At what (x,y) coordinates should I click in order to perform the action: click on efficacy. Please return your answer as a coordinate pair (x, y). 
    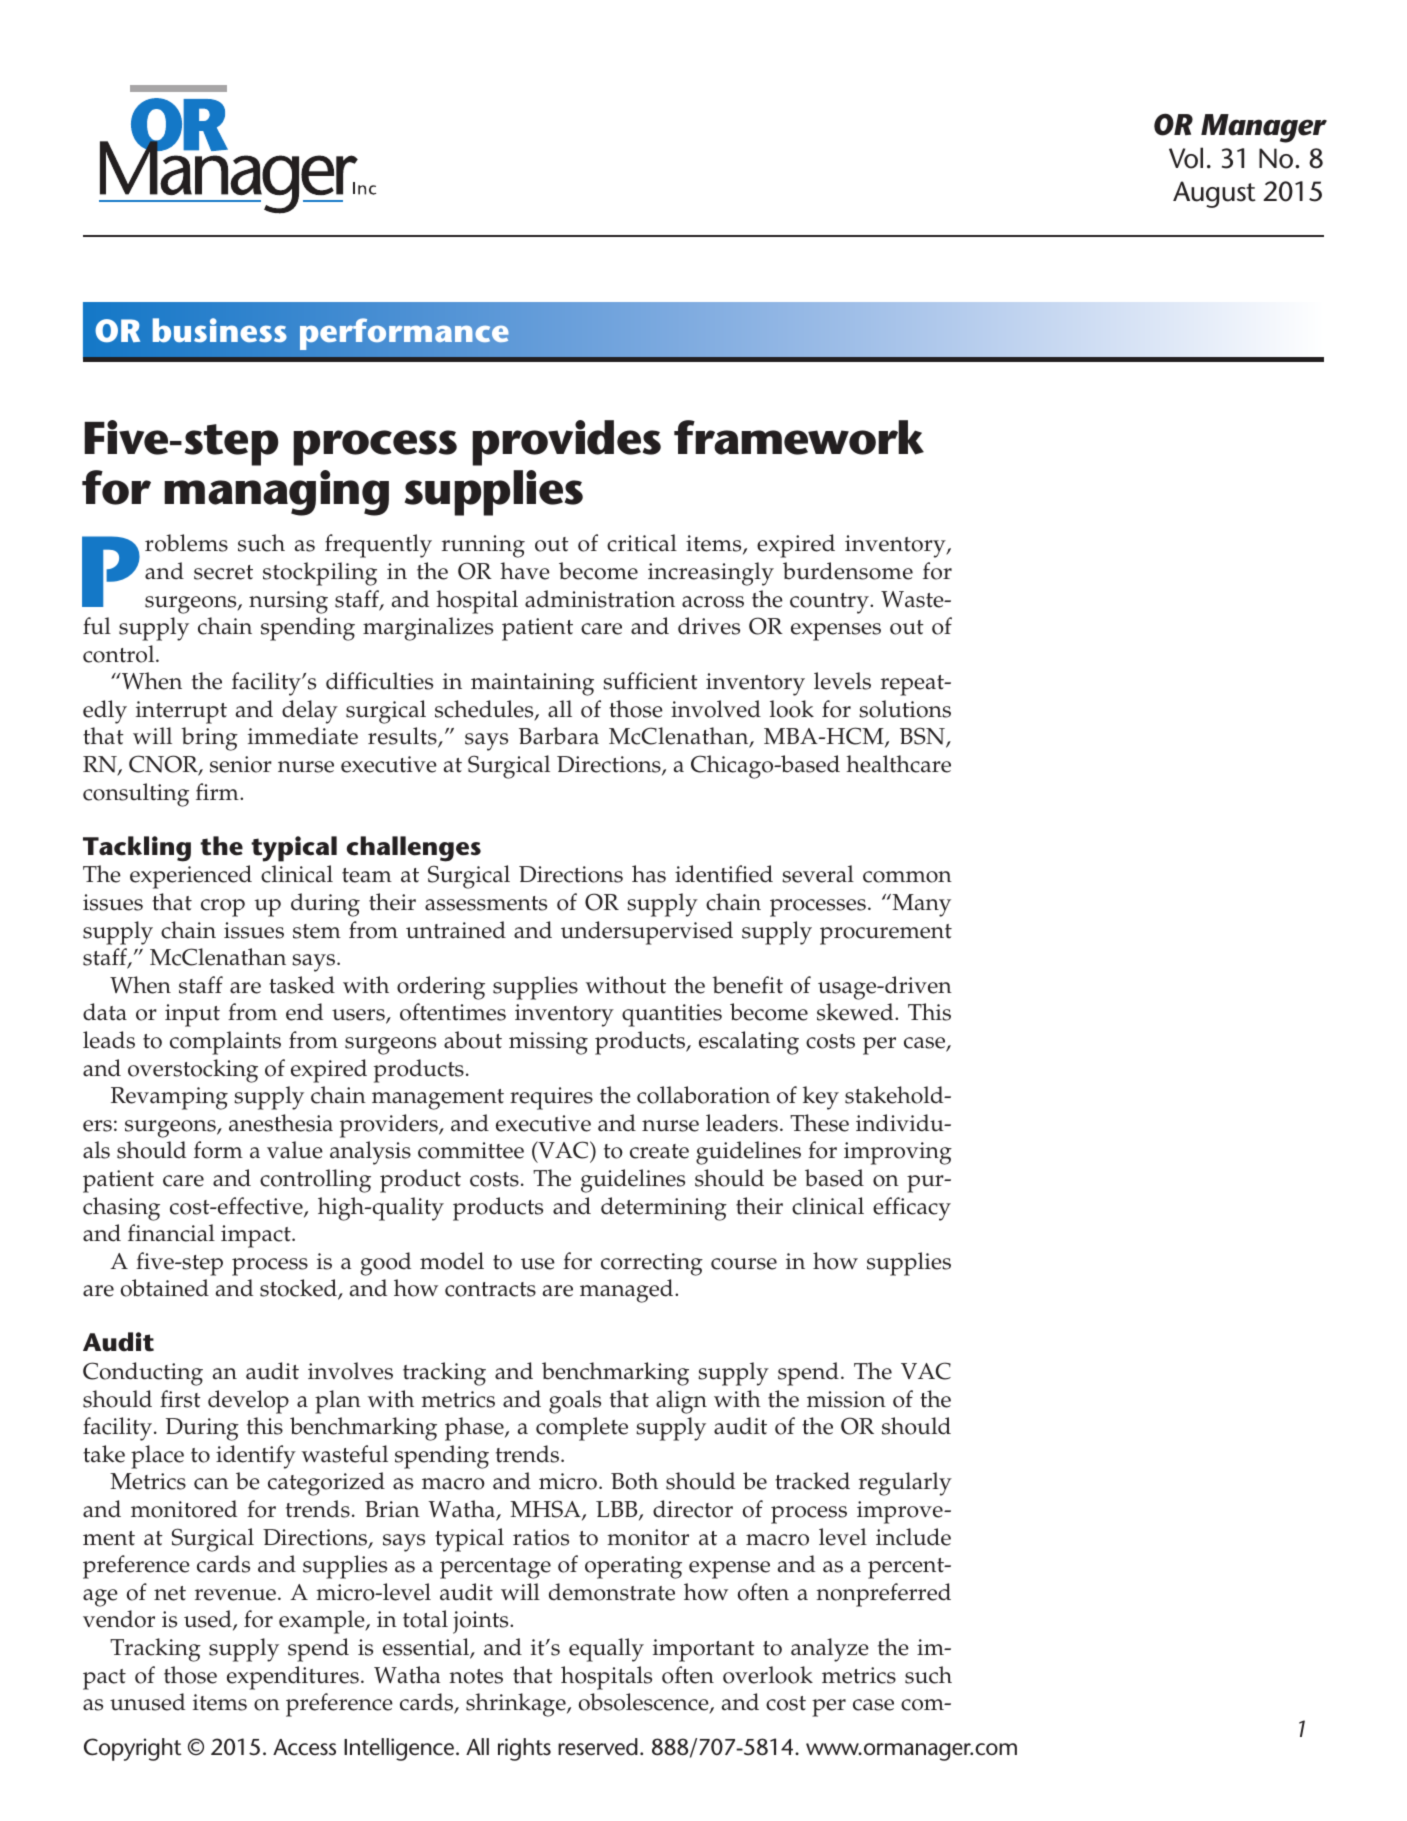
    Looking at the image, I should click on (912, 1209).
